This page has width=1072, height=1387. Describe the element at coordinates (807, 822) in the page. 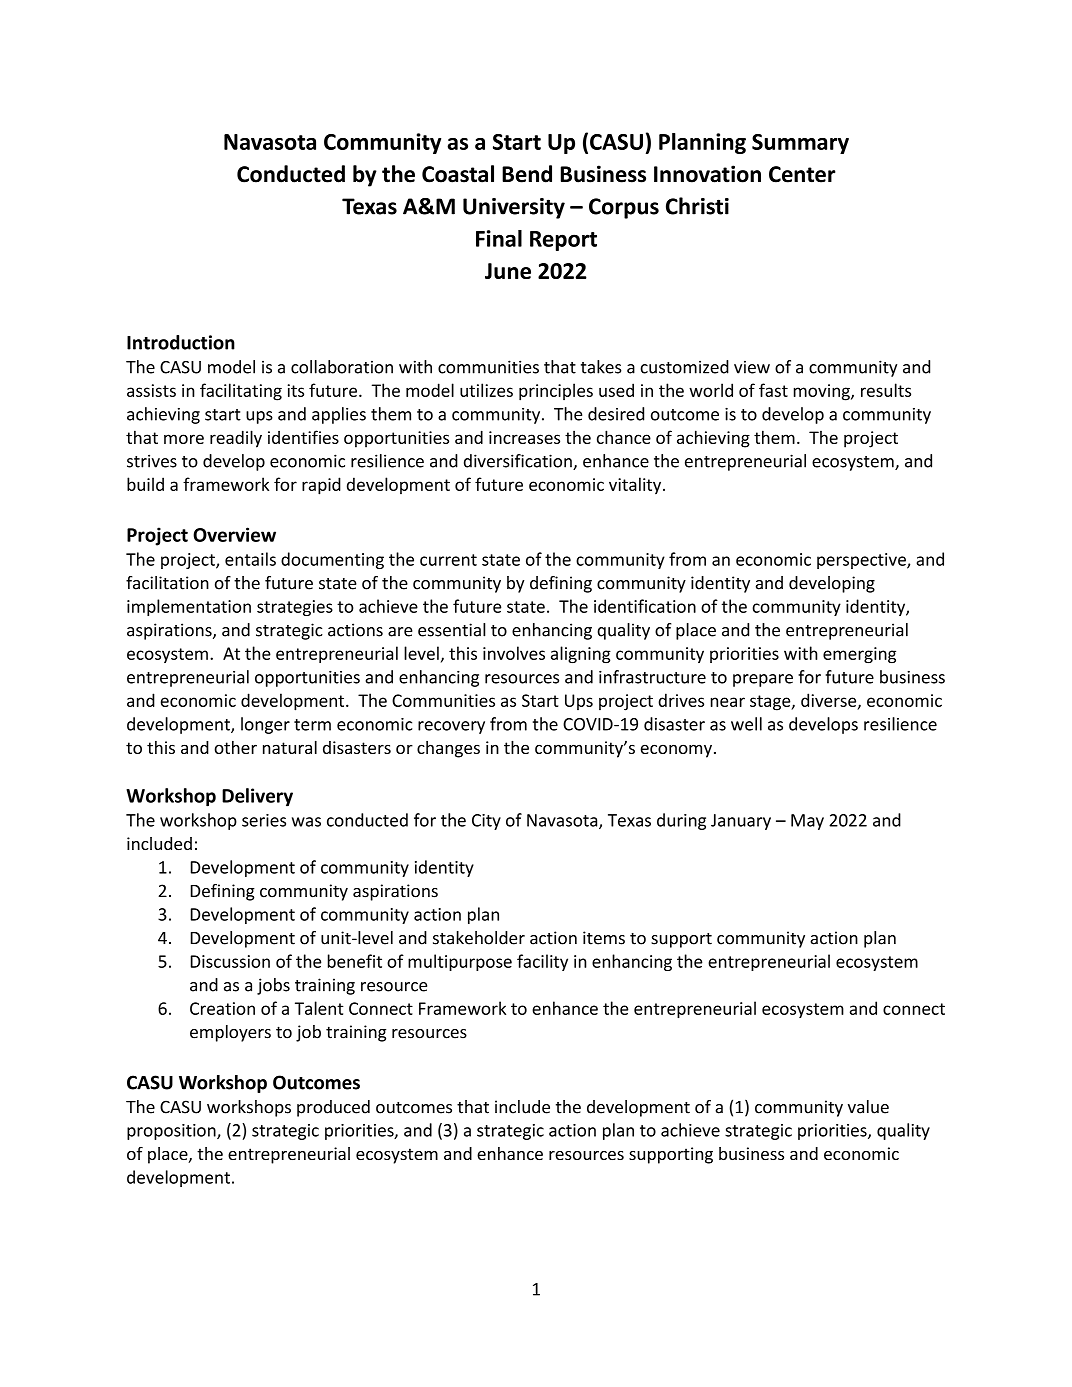

I see `May` at that location.
